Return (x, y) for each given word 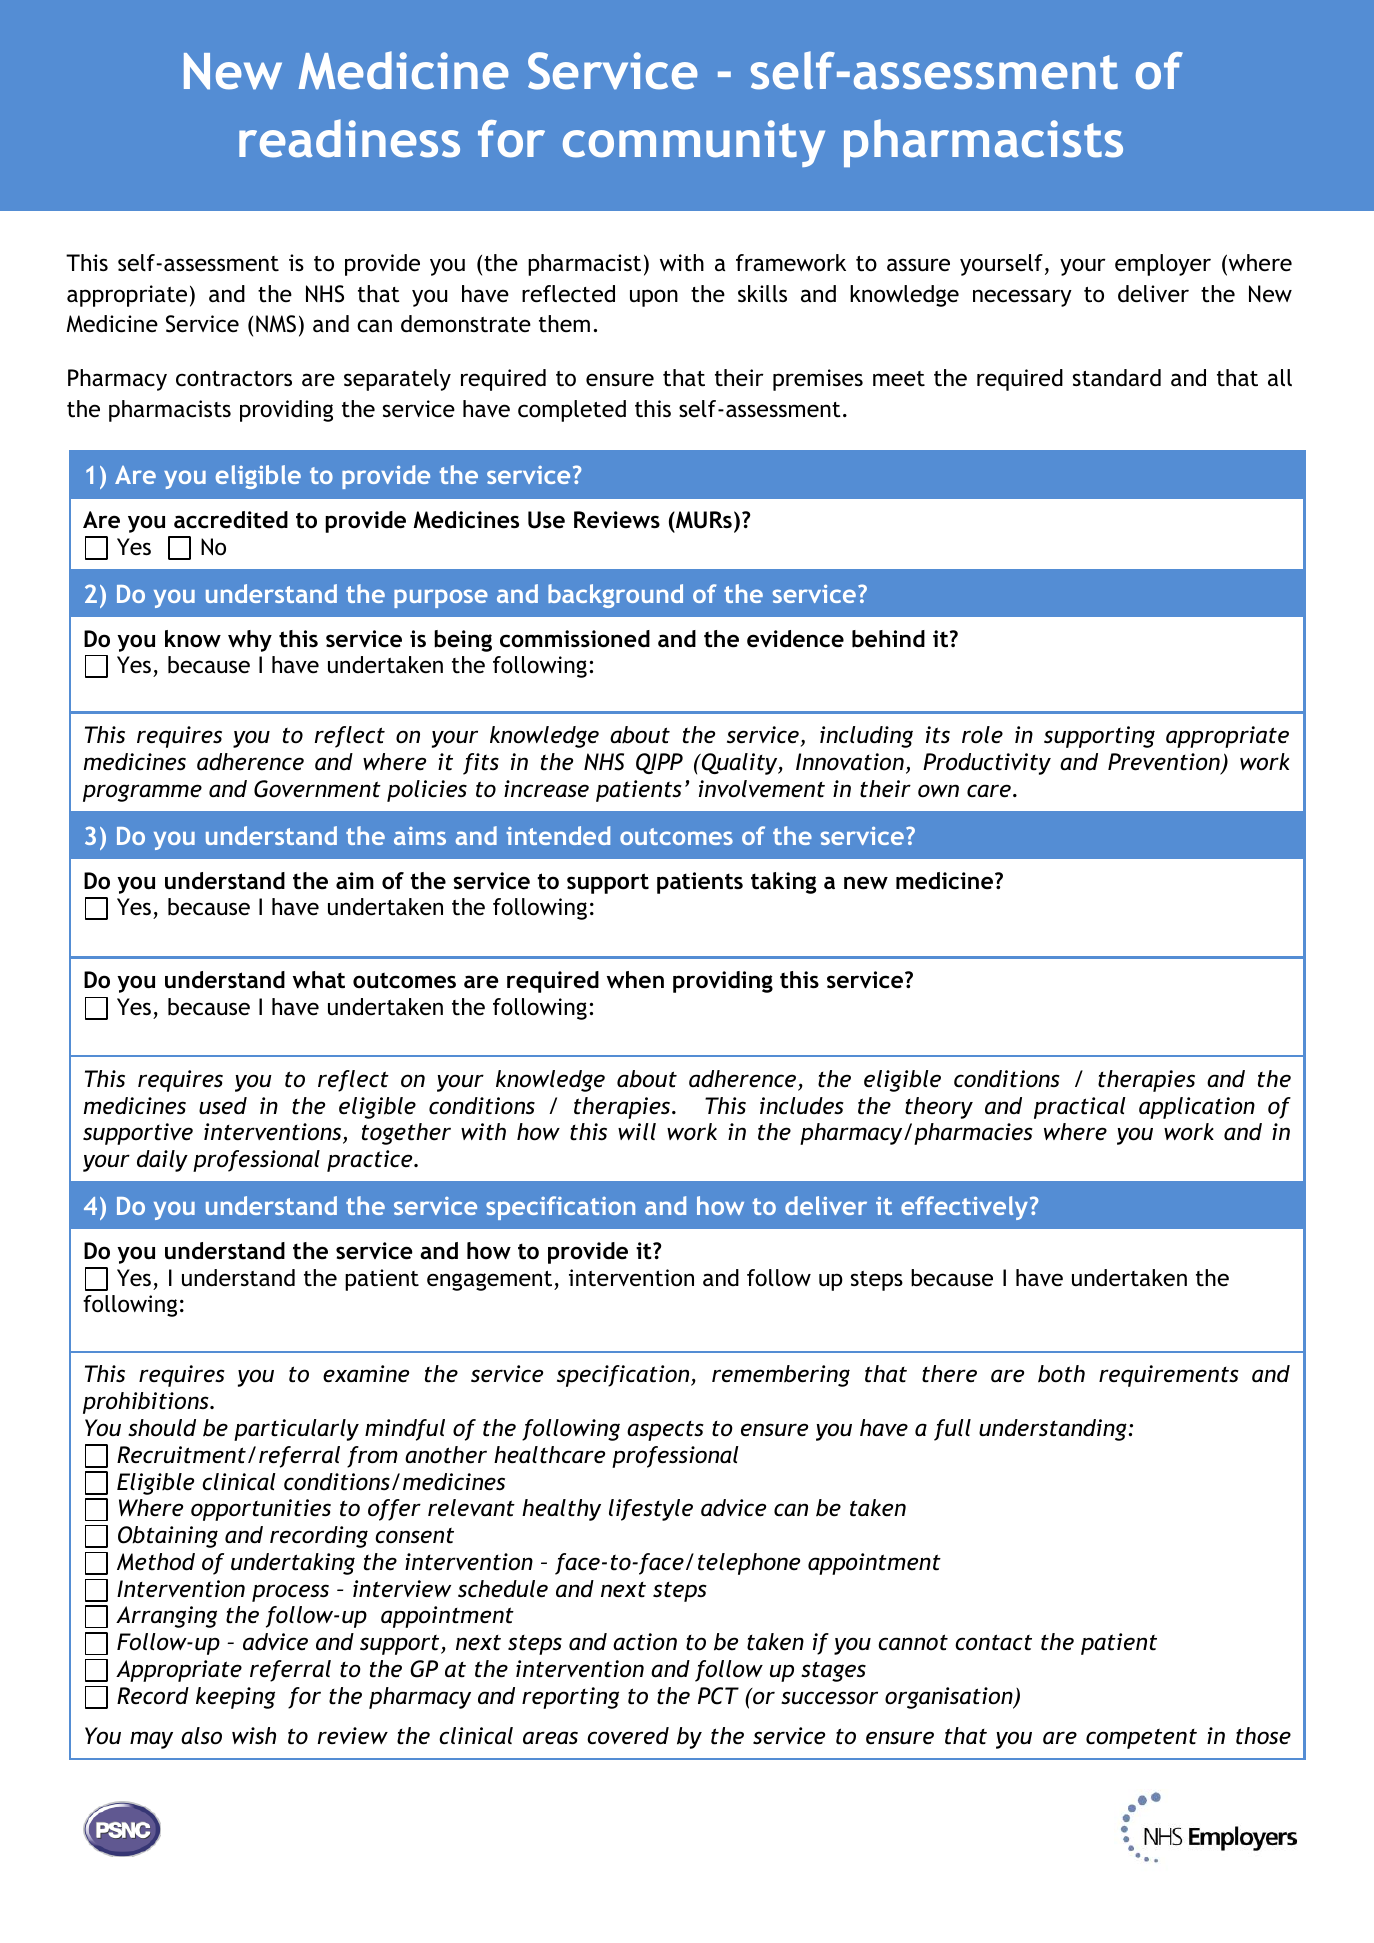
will (637, 1131)
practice (371, 1161)
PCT (718, 1696)
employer (1163, 265)
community (694, 143)
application (1197, 1108)
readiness (349, 138)
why (250, 641)
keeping (235, 1698)
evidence (795, 639)
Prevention (1165, 763)
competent (1141, 1739)
